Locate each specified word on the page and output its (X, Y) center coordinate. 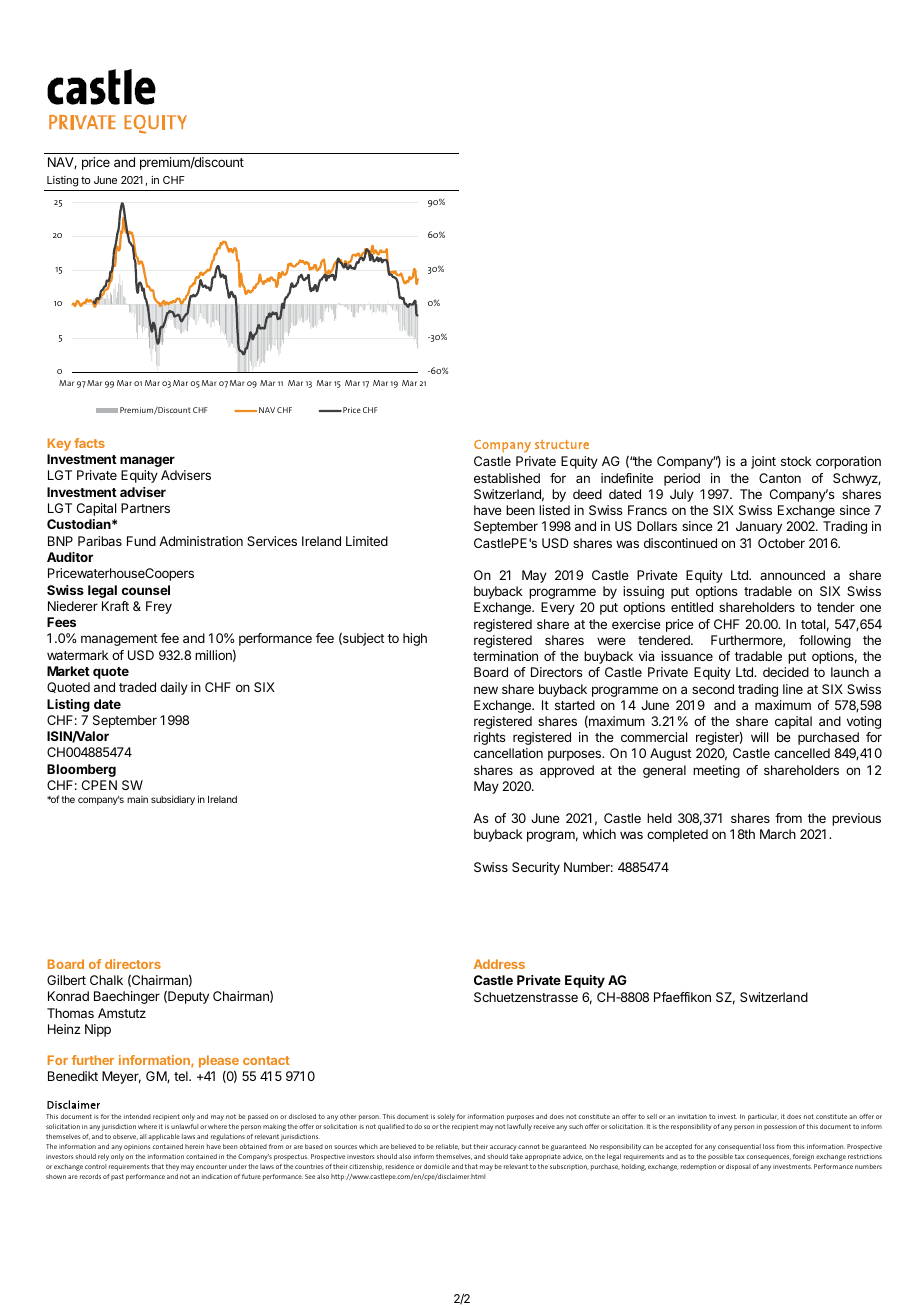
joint (763, 462)
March (778, 834)
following (825, 641)
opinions (137, 1148)
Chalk (106, 980)
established (507, 478)
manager (147, 461)
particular (763, 1117)
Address (499, 964)
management (119, 640)
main (137, 799)
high (415, 639)
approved (567, 771)
